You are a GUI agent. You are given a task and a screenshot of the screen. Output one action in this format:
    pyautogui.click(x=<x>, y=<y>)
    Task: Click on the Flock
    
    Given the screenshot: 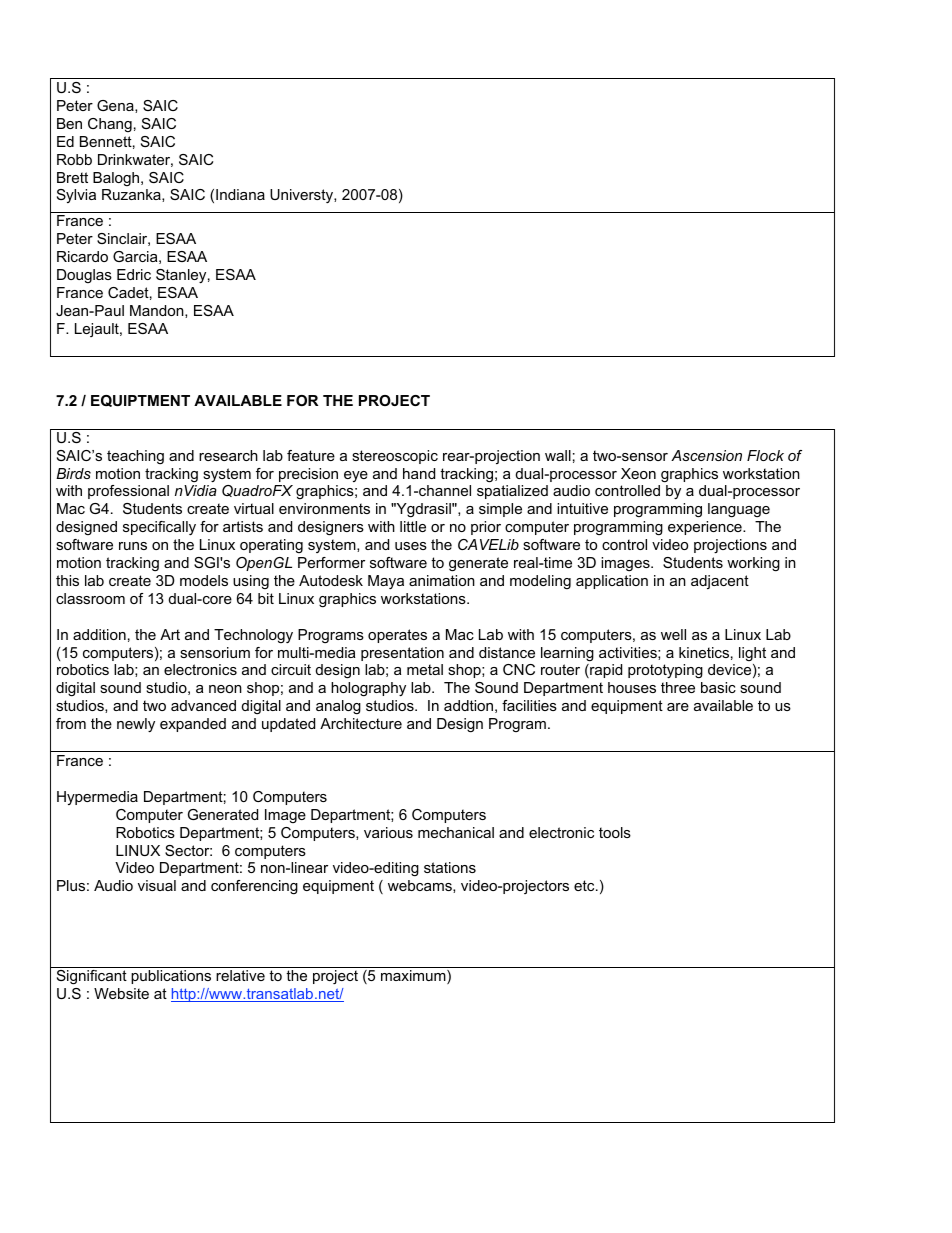 What is the action you would take?
    pyautogui.click(x=765, y=455)
